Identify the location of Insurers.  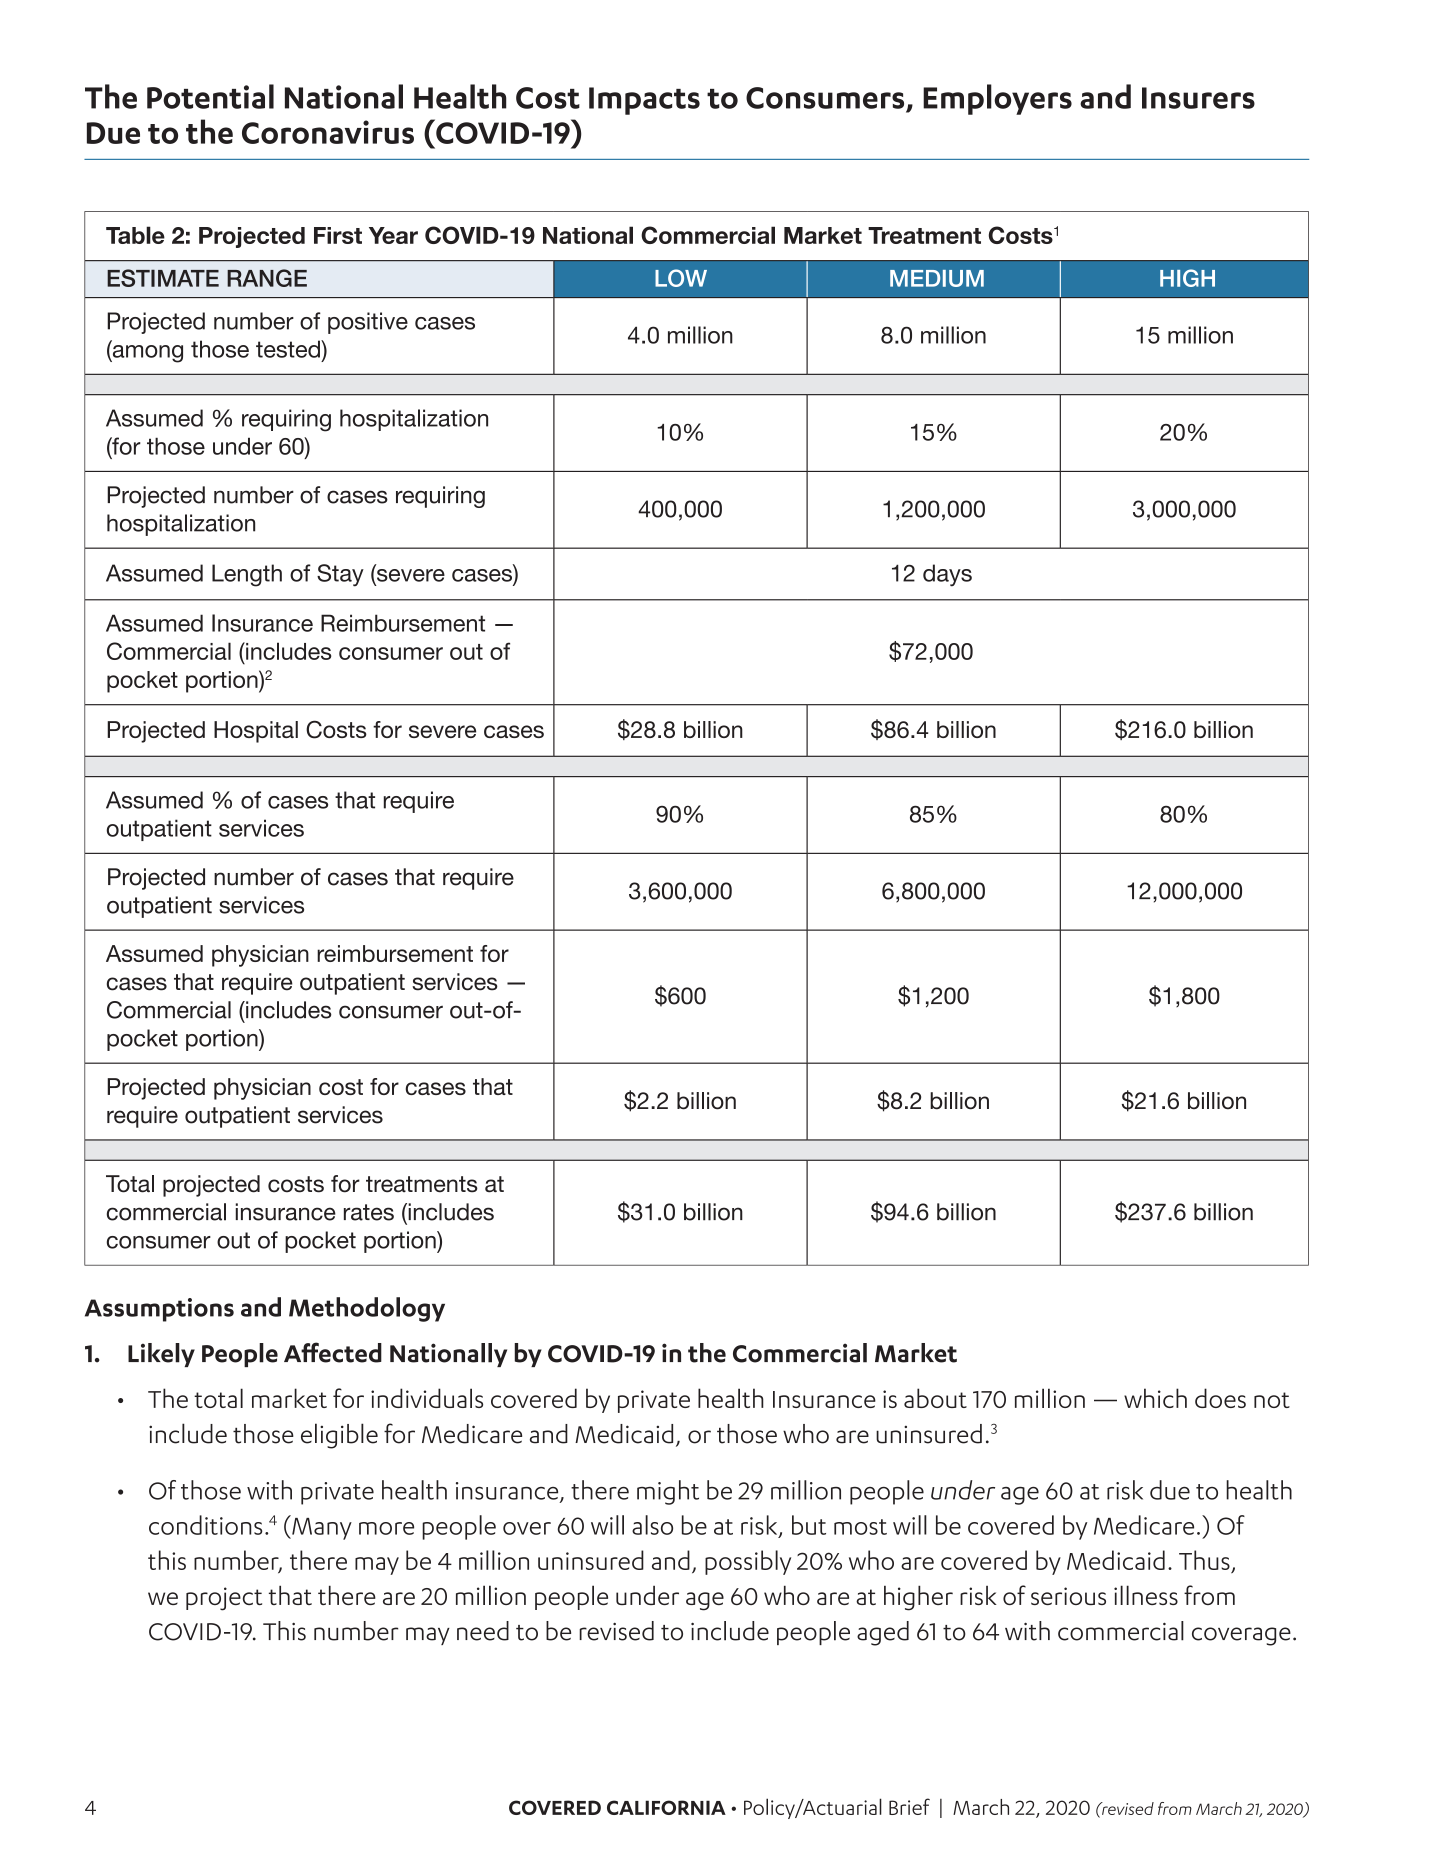
(1198, 98).
